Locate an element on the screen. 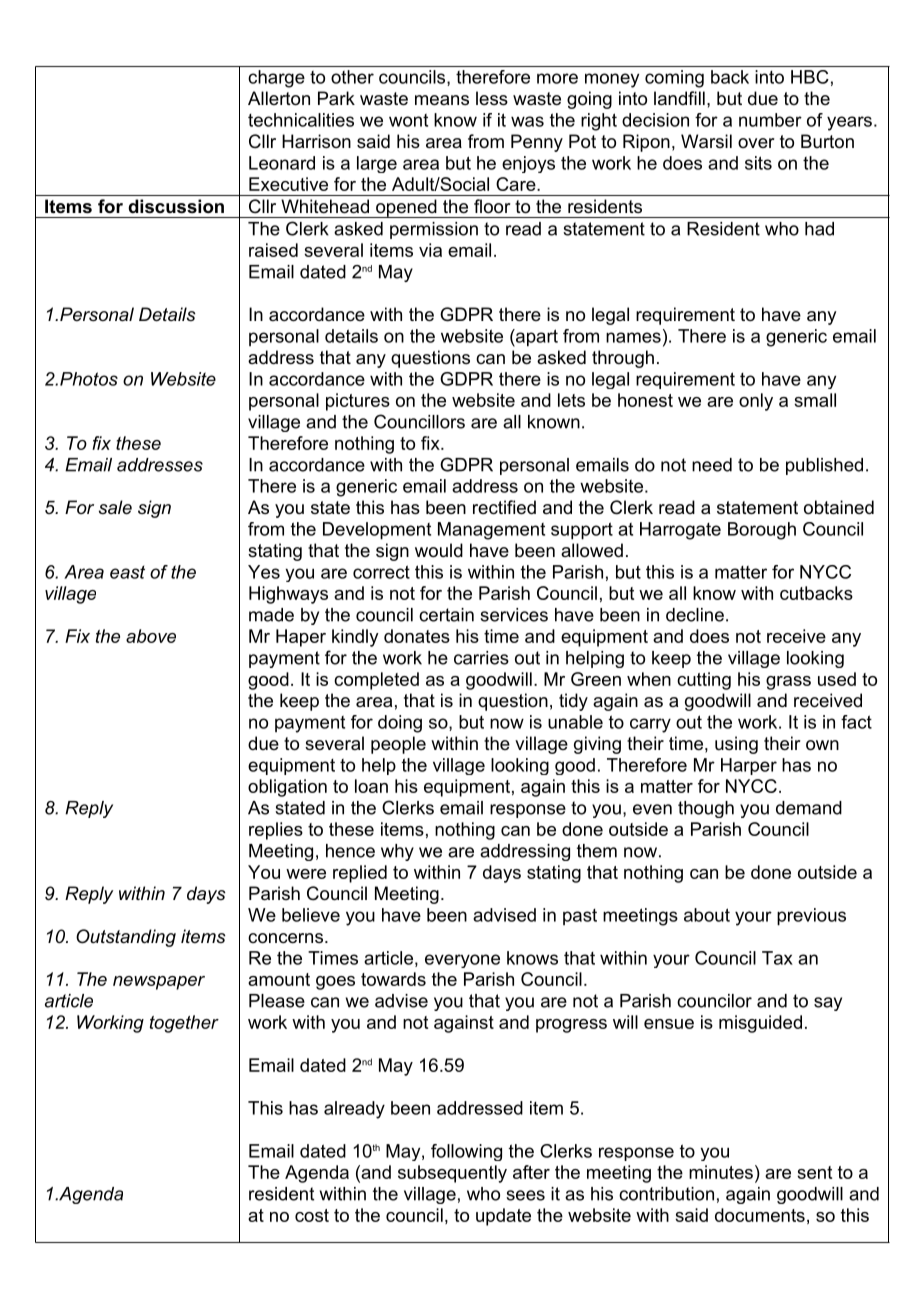 This screenshot has height=1307, width=924. technicalities is located at coordinates (301, 120).
